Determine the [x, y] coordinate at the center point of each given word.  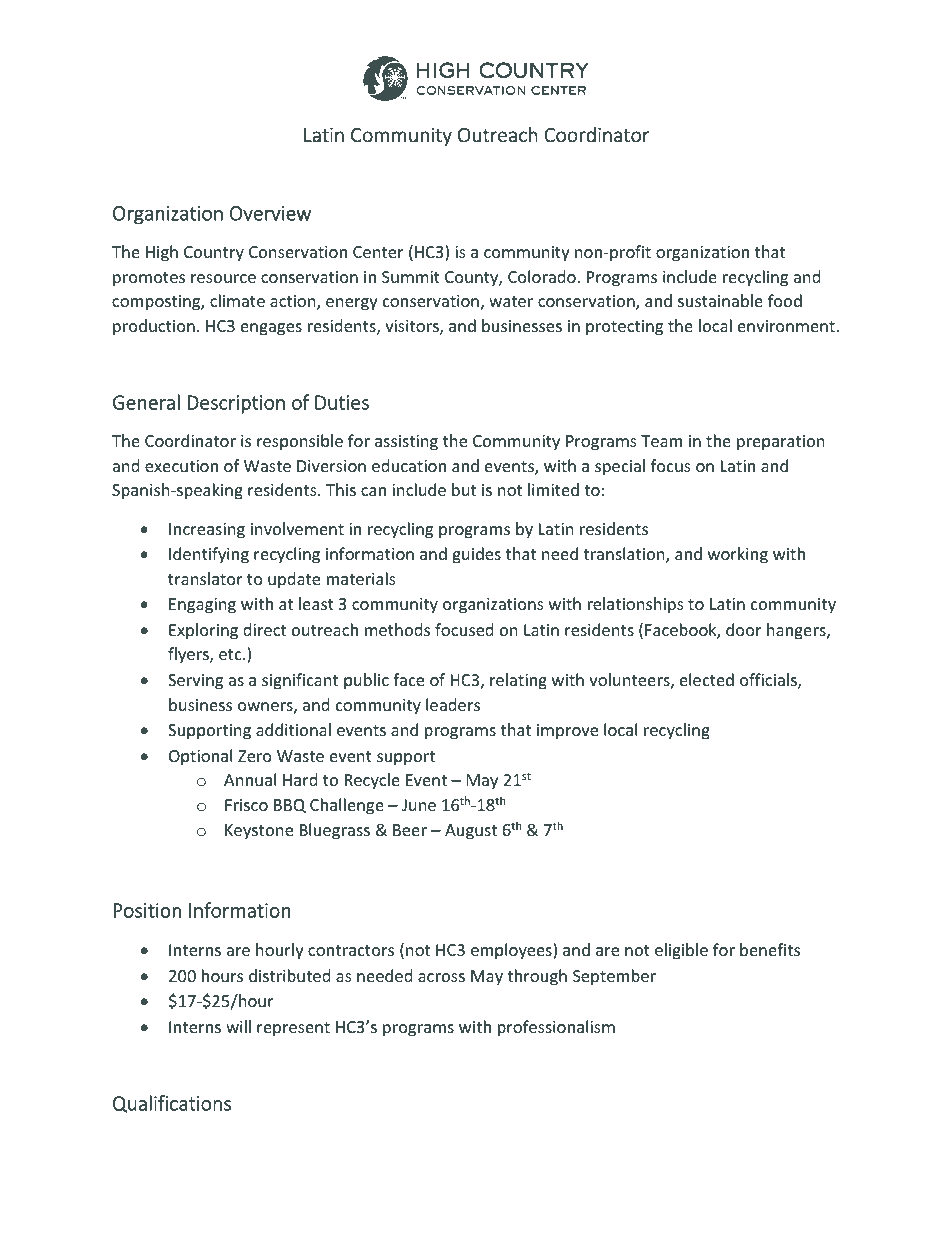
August [471, 832]
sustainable [720, 300]
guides [476, 555]
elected [707, 679]
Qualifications [172, 1104]
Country [214, 254]
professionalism [556, 1028]
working [738, 555]
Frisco [246, 805]
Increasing [207, 531]
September [614, 977]
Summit [411, 277]
